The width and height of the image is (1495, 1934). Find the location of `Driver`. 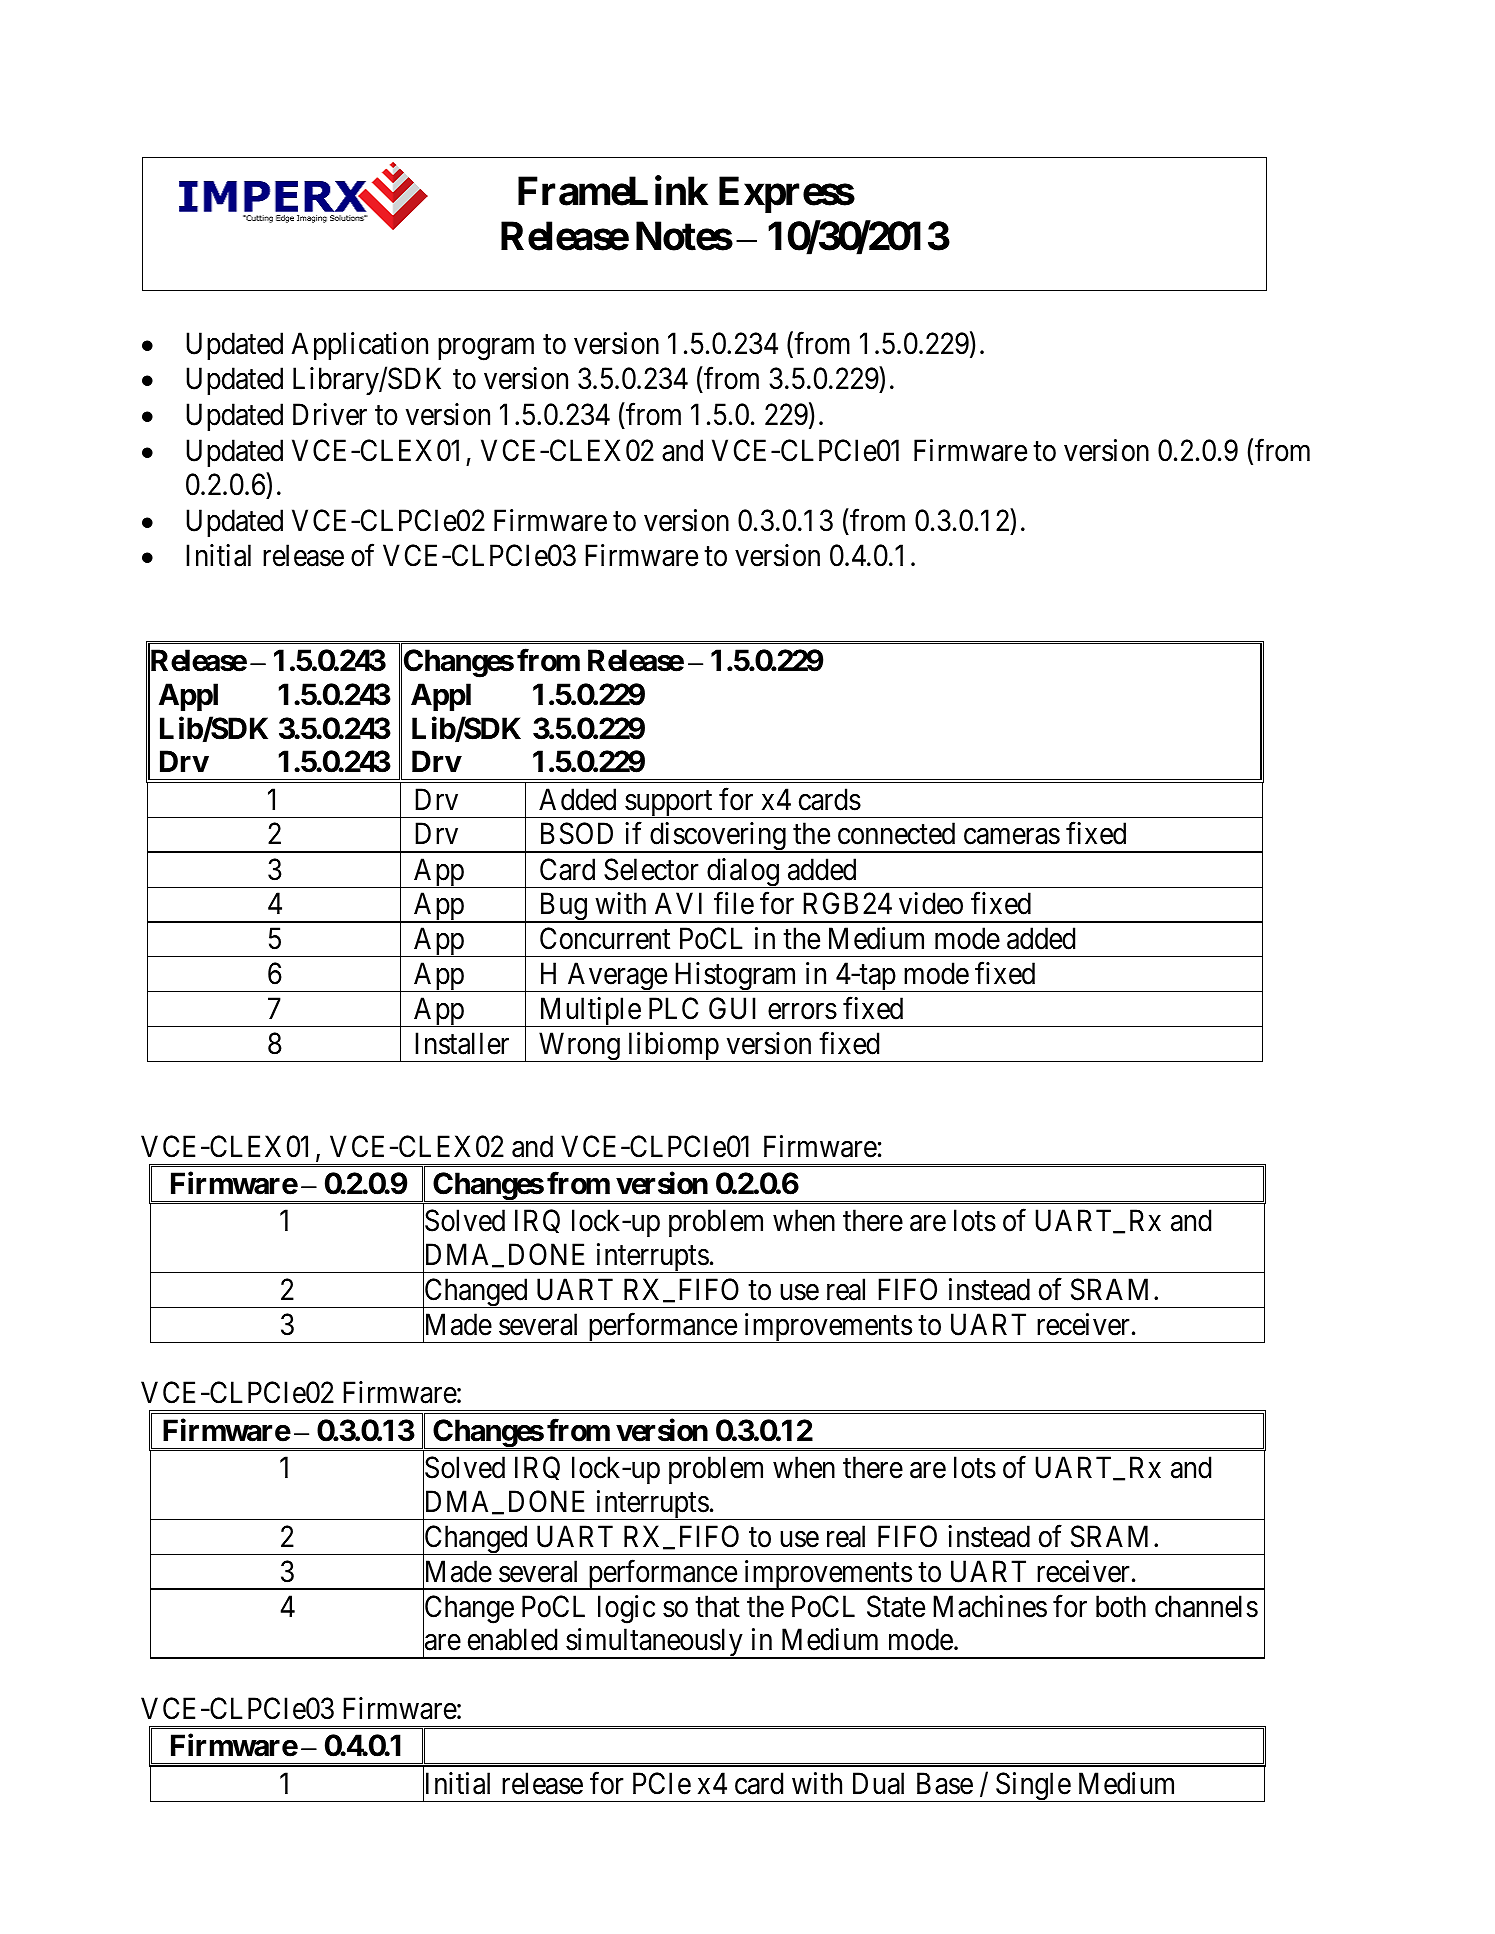

Driver is located at coordinates (330, 414).
